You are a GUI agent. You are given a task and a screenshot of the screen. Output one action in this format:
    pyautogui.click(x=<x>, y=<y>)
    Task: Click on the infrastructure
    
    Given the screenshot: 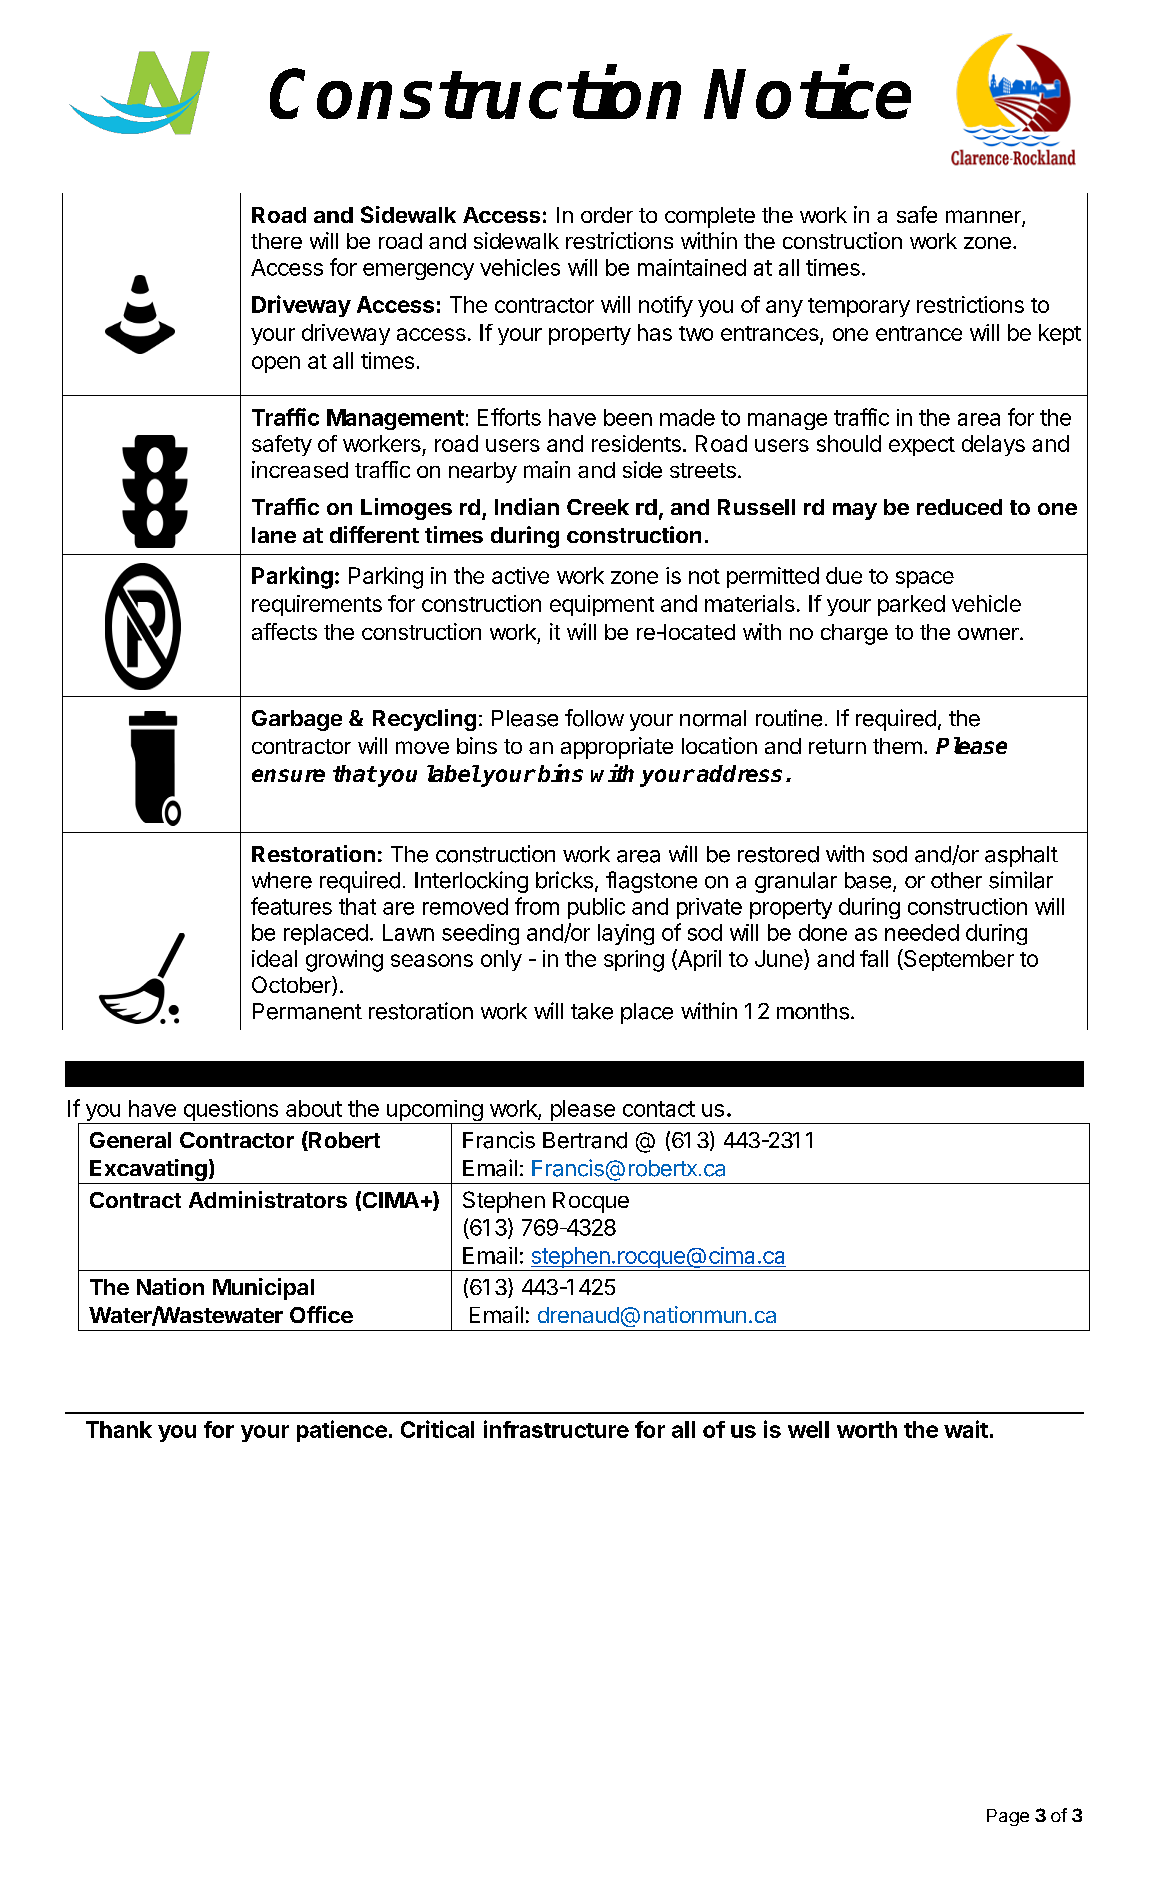 What is the action you would take?
    pyautogui.click(x=556, y=1429)
